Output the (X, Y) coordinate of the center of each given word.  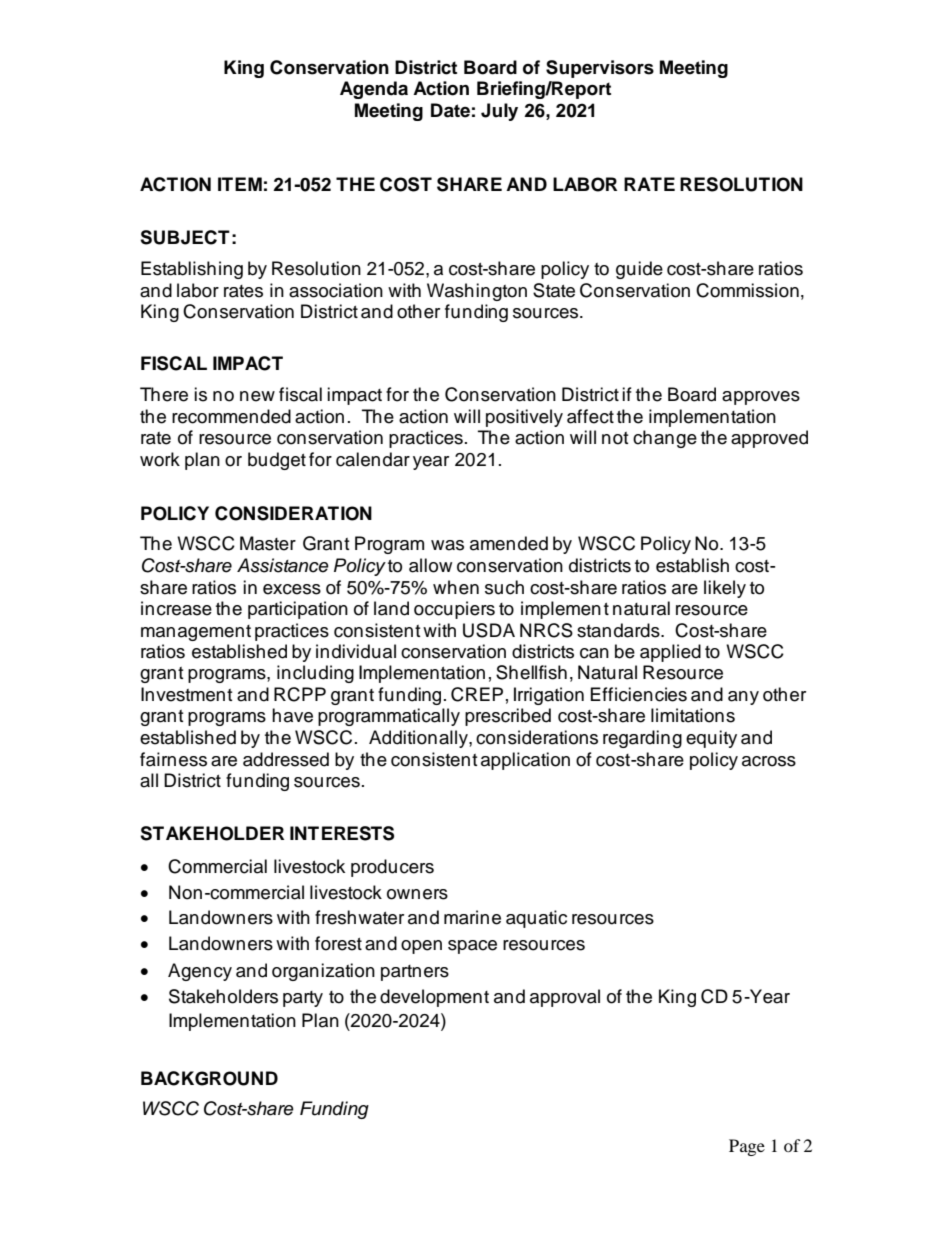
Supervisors (600, 69)
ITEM (240, 184)
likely (725, 589)
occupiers (454, 610)
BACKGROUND (209, 1078)
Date (450, 110)
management (196, 633)
